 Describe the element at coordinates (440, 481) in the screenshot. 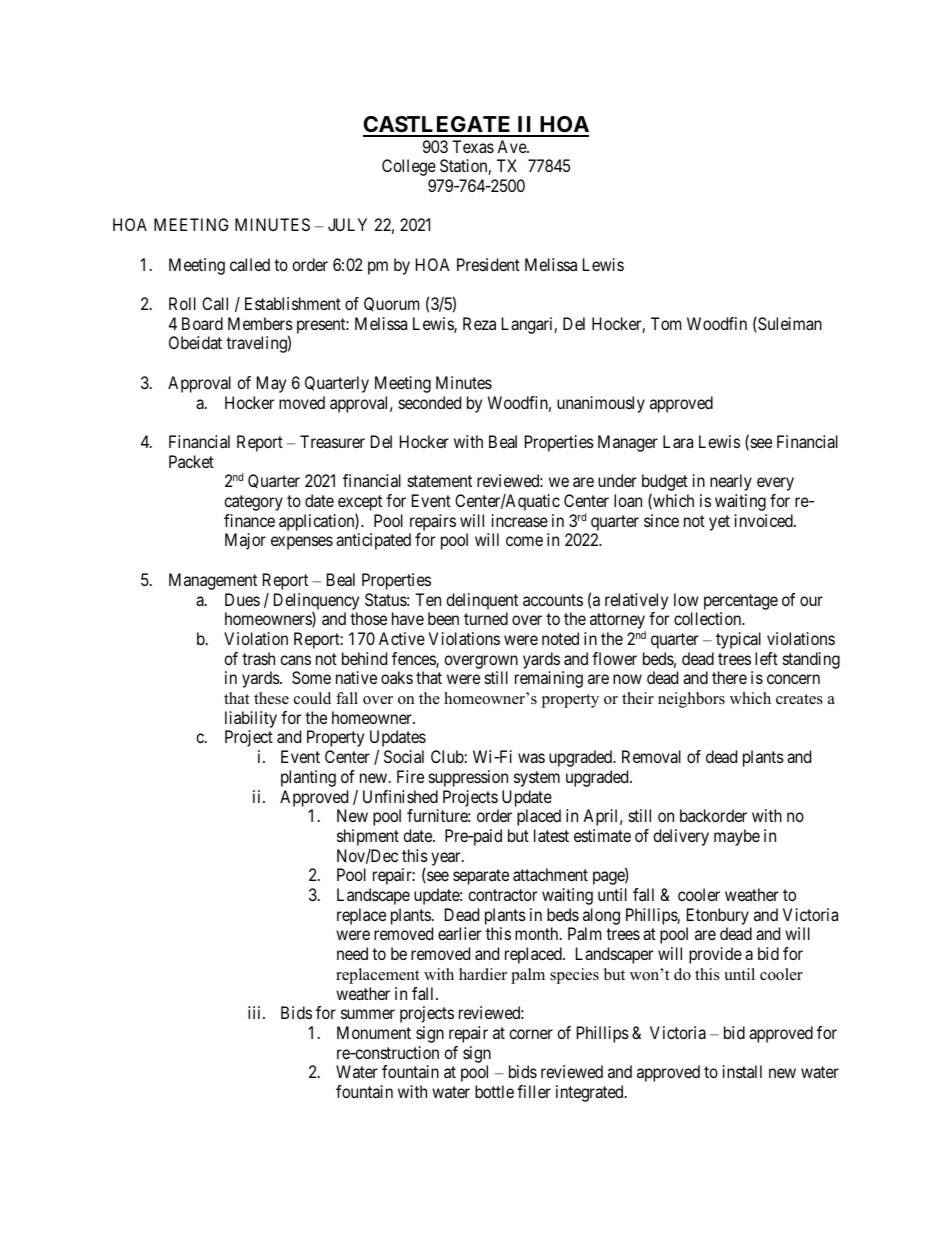

I see `statement` at that location.
